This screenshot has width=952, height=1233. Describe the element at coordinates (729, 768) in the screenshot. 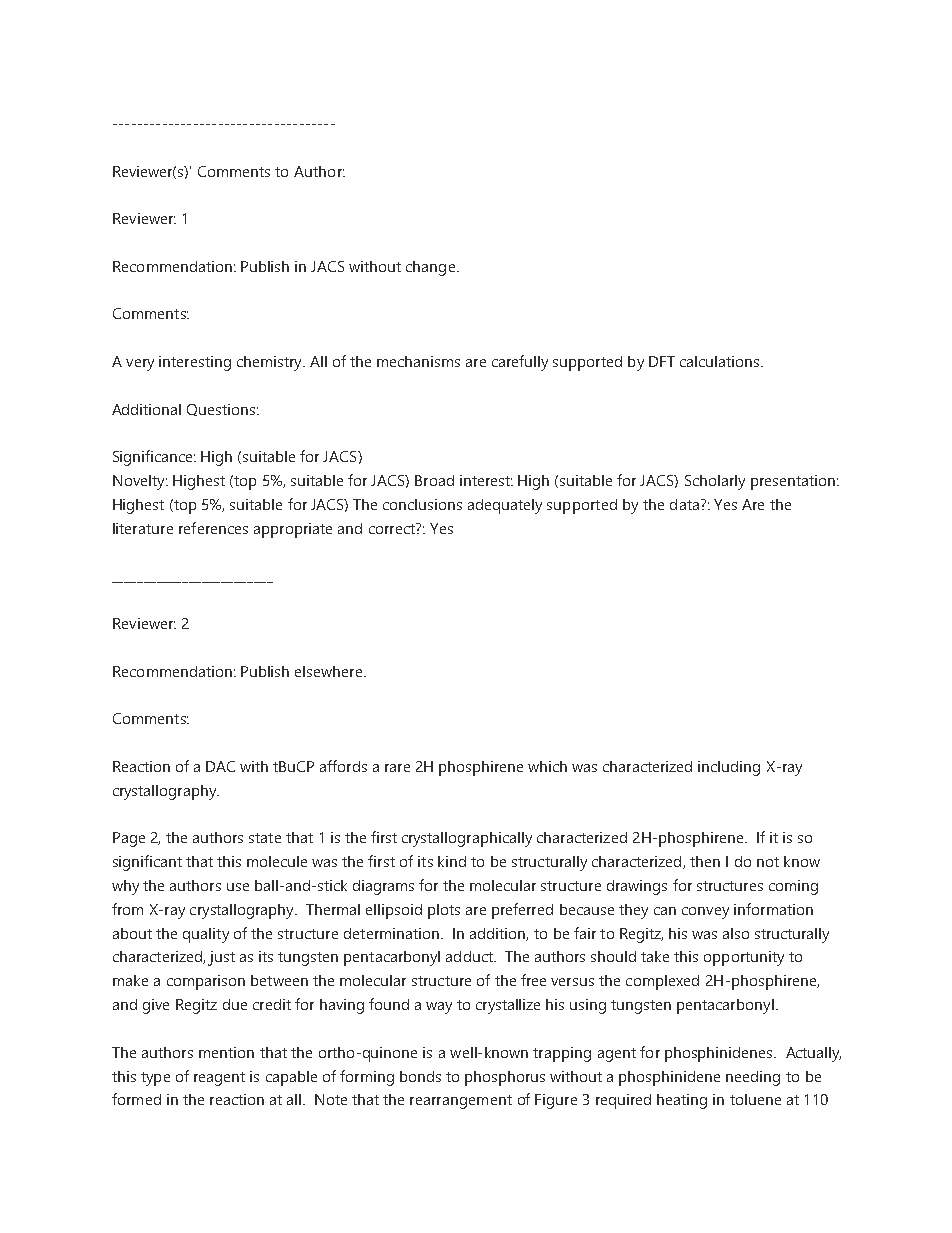

I see `including` at that location.
